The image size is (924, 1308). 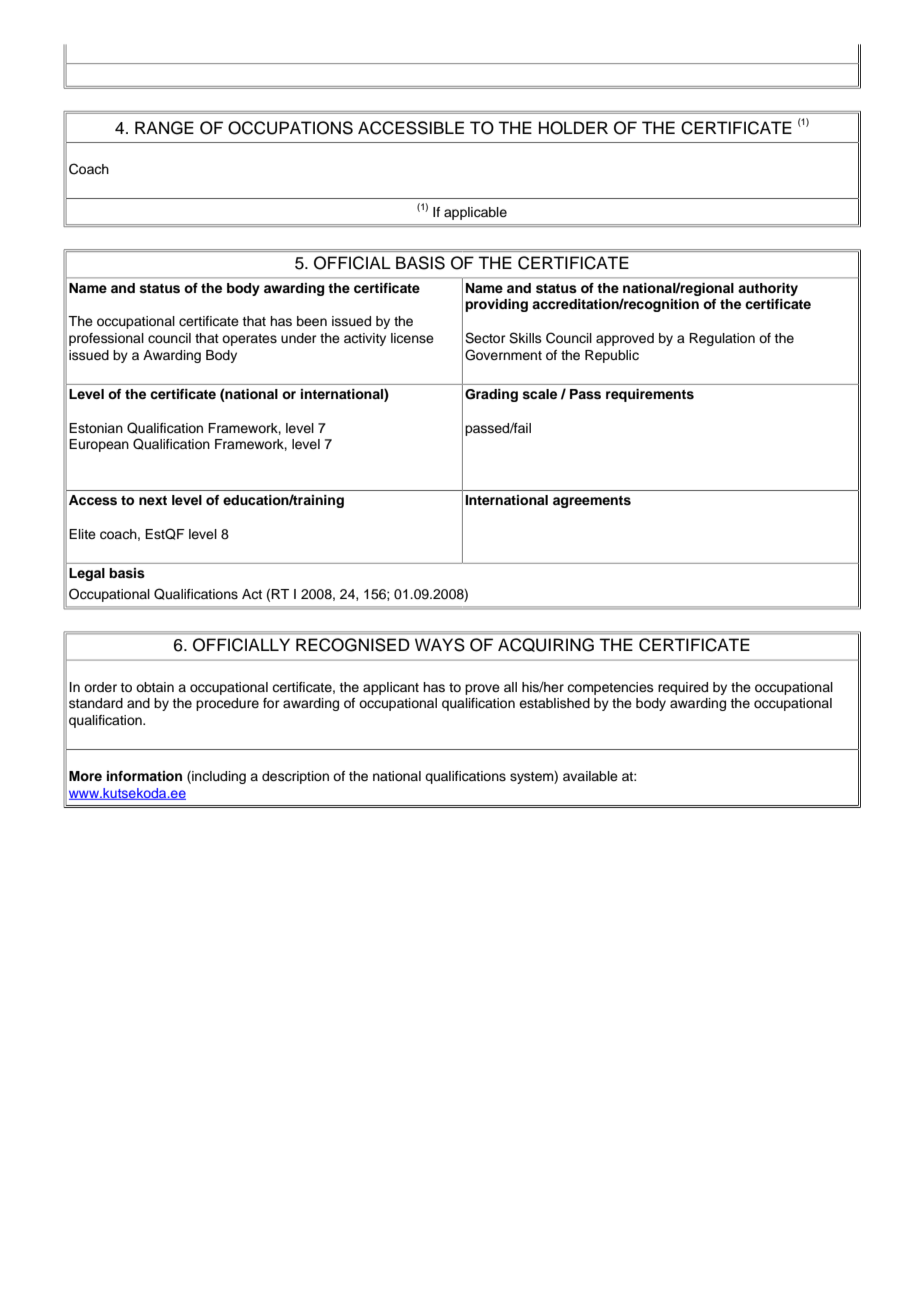 What do you see at coordinates (491, 395) in the screenshot?
I see `Grading` at bounding box center [491, 395].
